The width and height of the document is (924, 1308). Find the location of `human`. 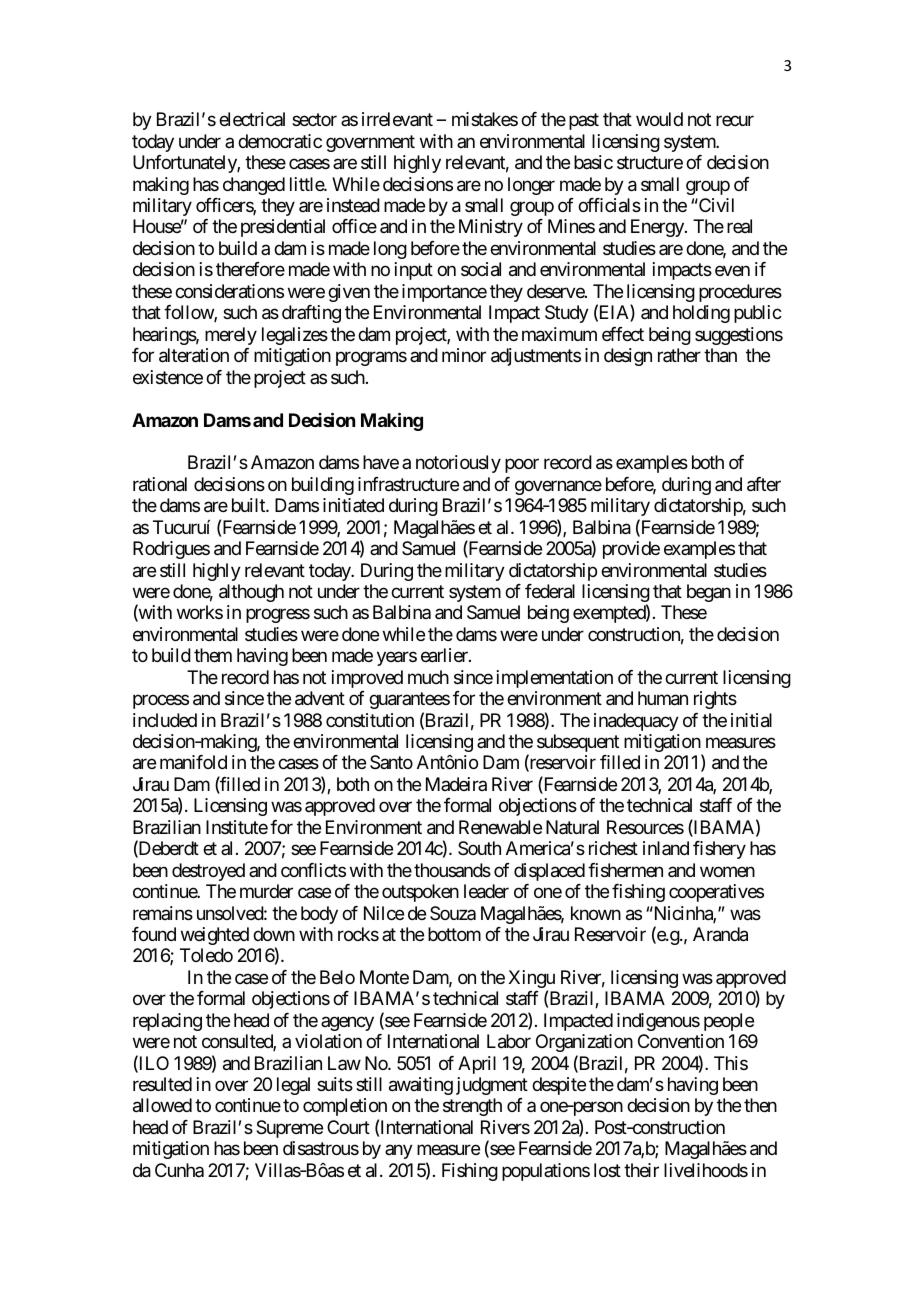

human is located at coordinates (663, 698).
